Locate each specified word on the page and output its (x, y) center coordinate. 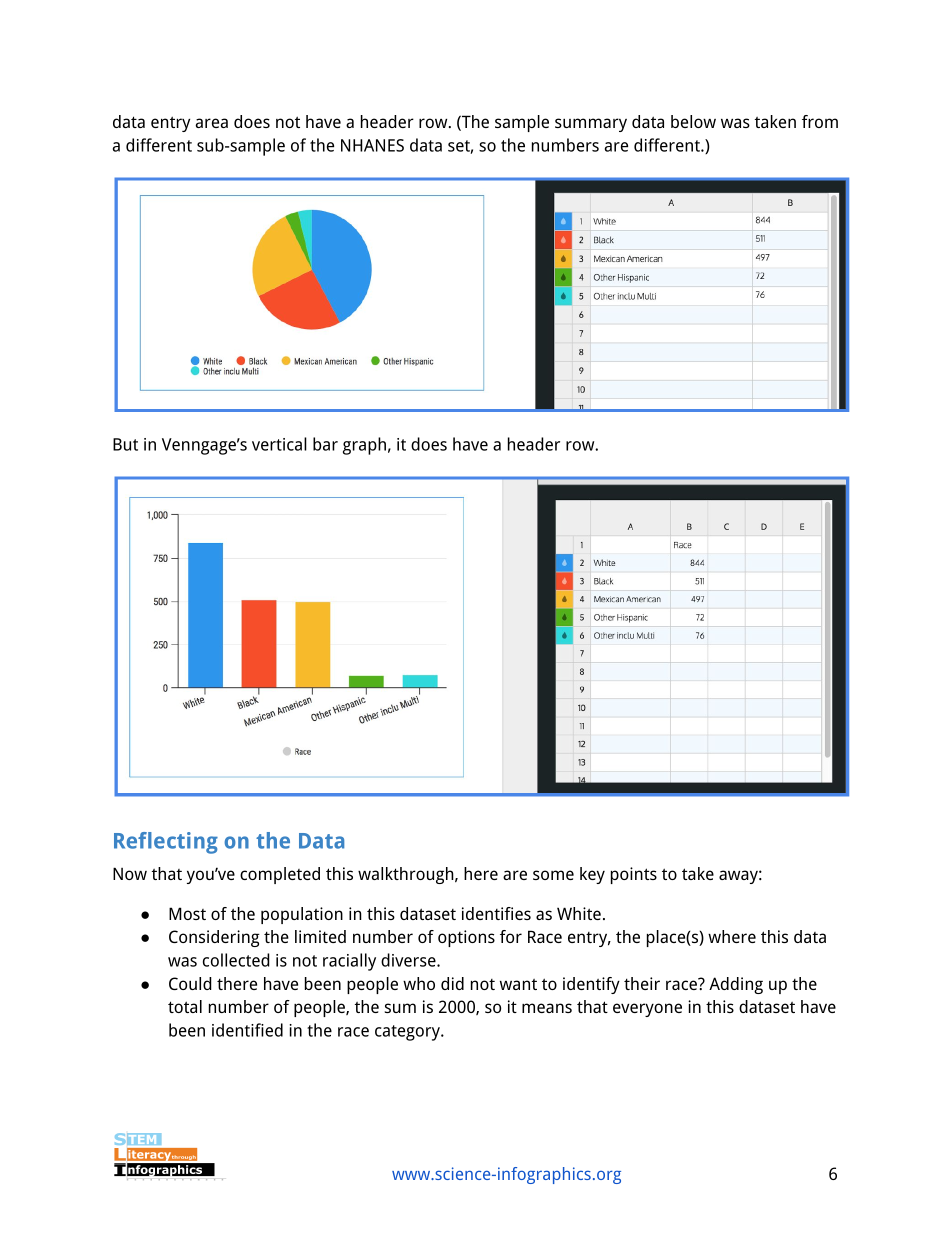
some (553, 875)
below (693, 121)
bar (325, 444)
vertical (279, 444)
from (820, 121)
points (634, 875)
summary (591, 125)
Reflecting (166, 843)
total (185, 1006)
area (211, 123)
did (452, 983)
